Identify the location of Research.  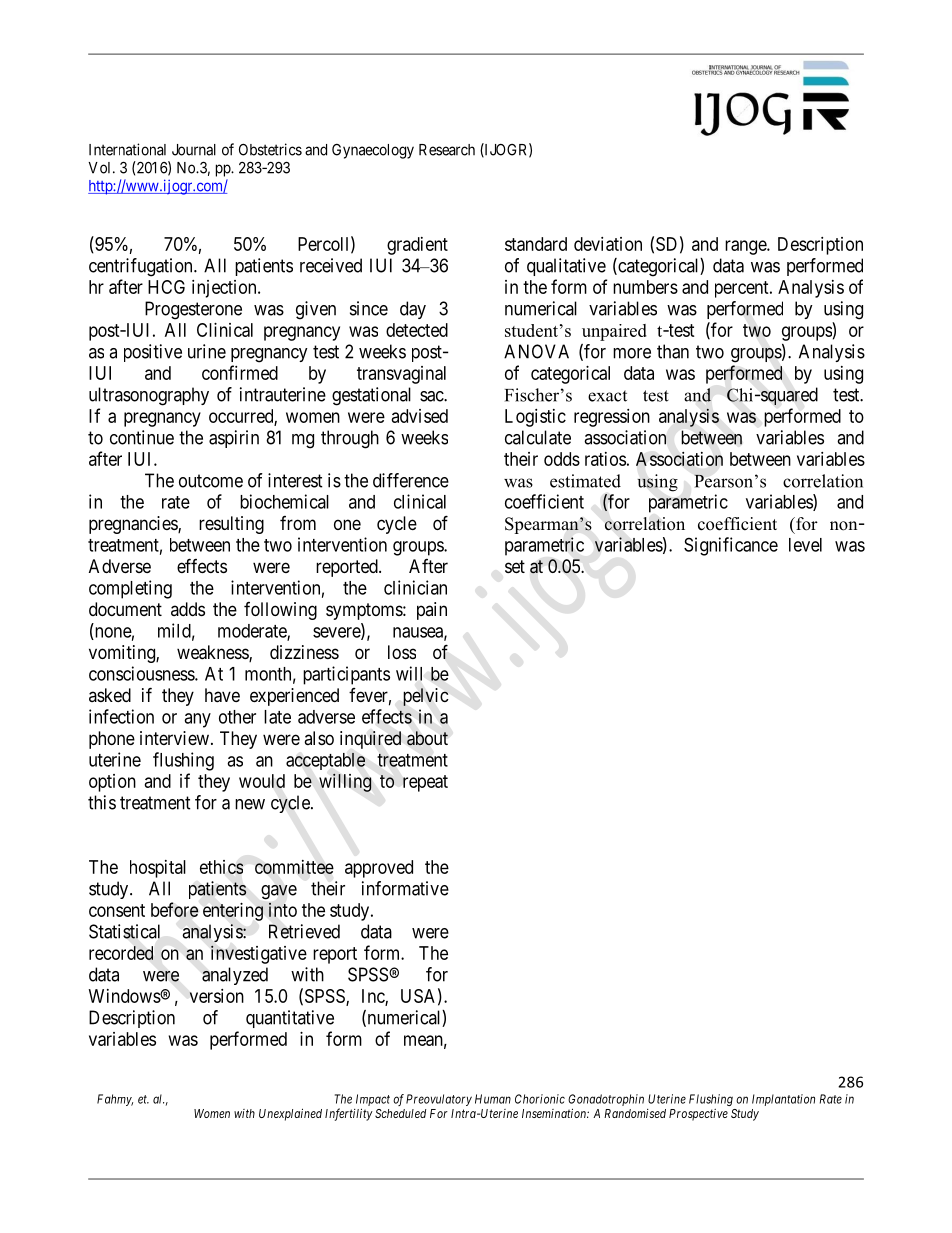
(447, 150).
